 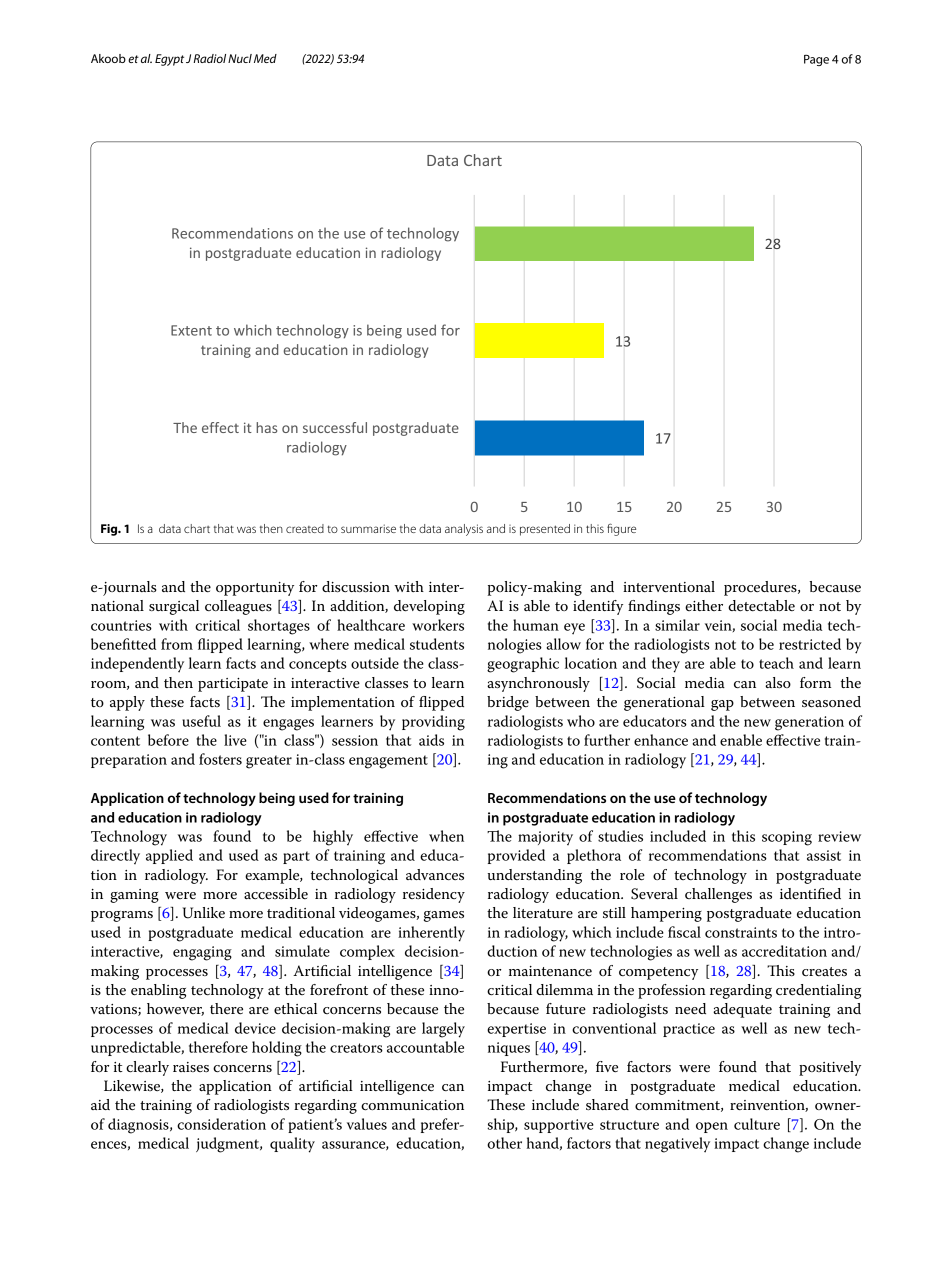 I want to click on Egypt, so click(x=169, y=60).
